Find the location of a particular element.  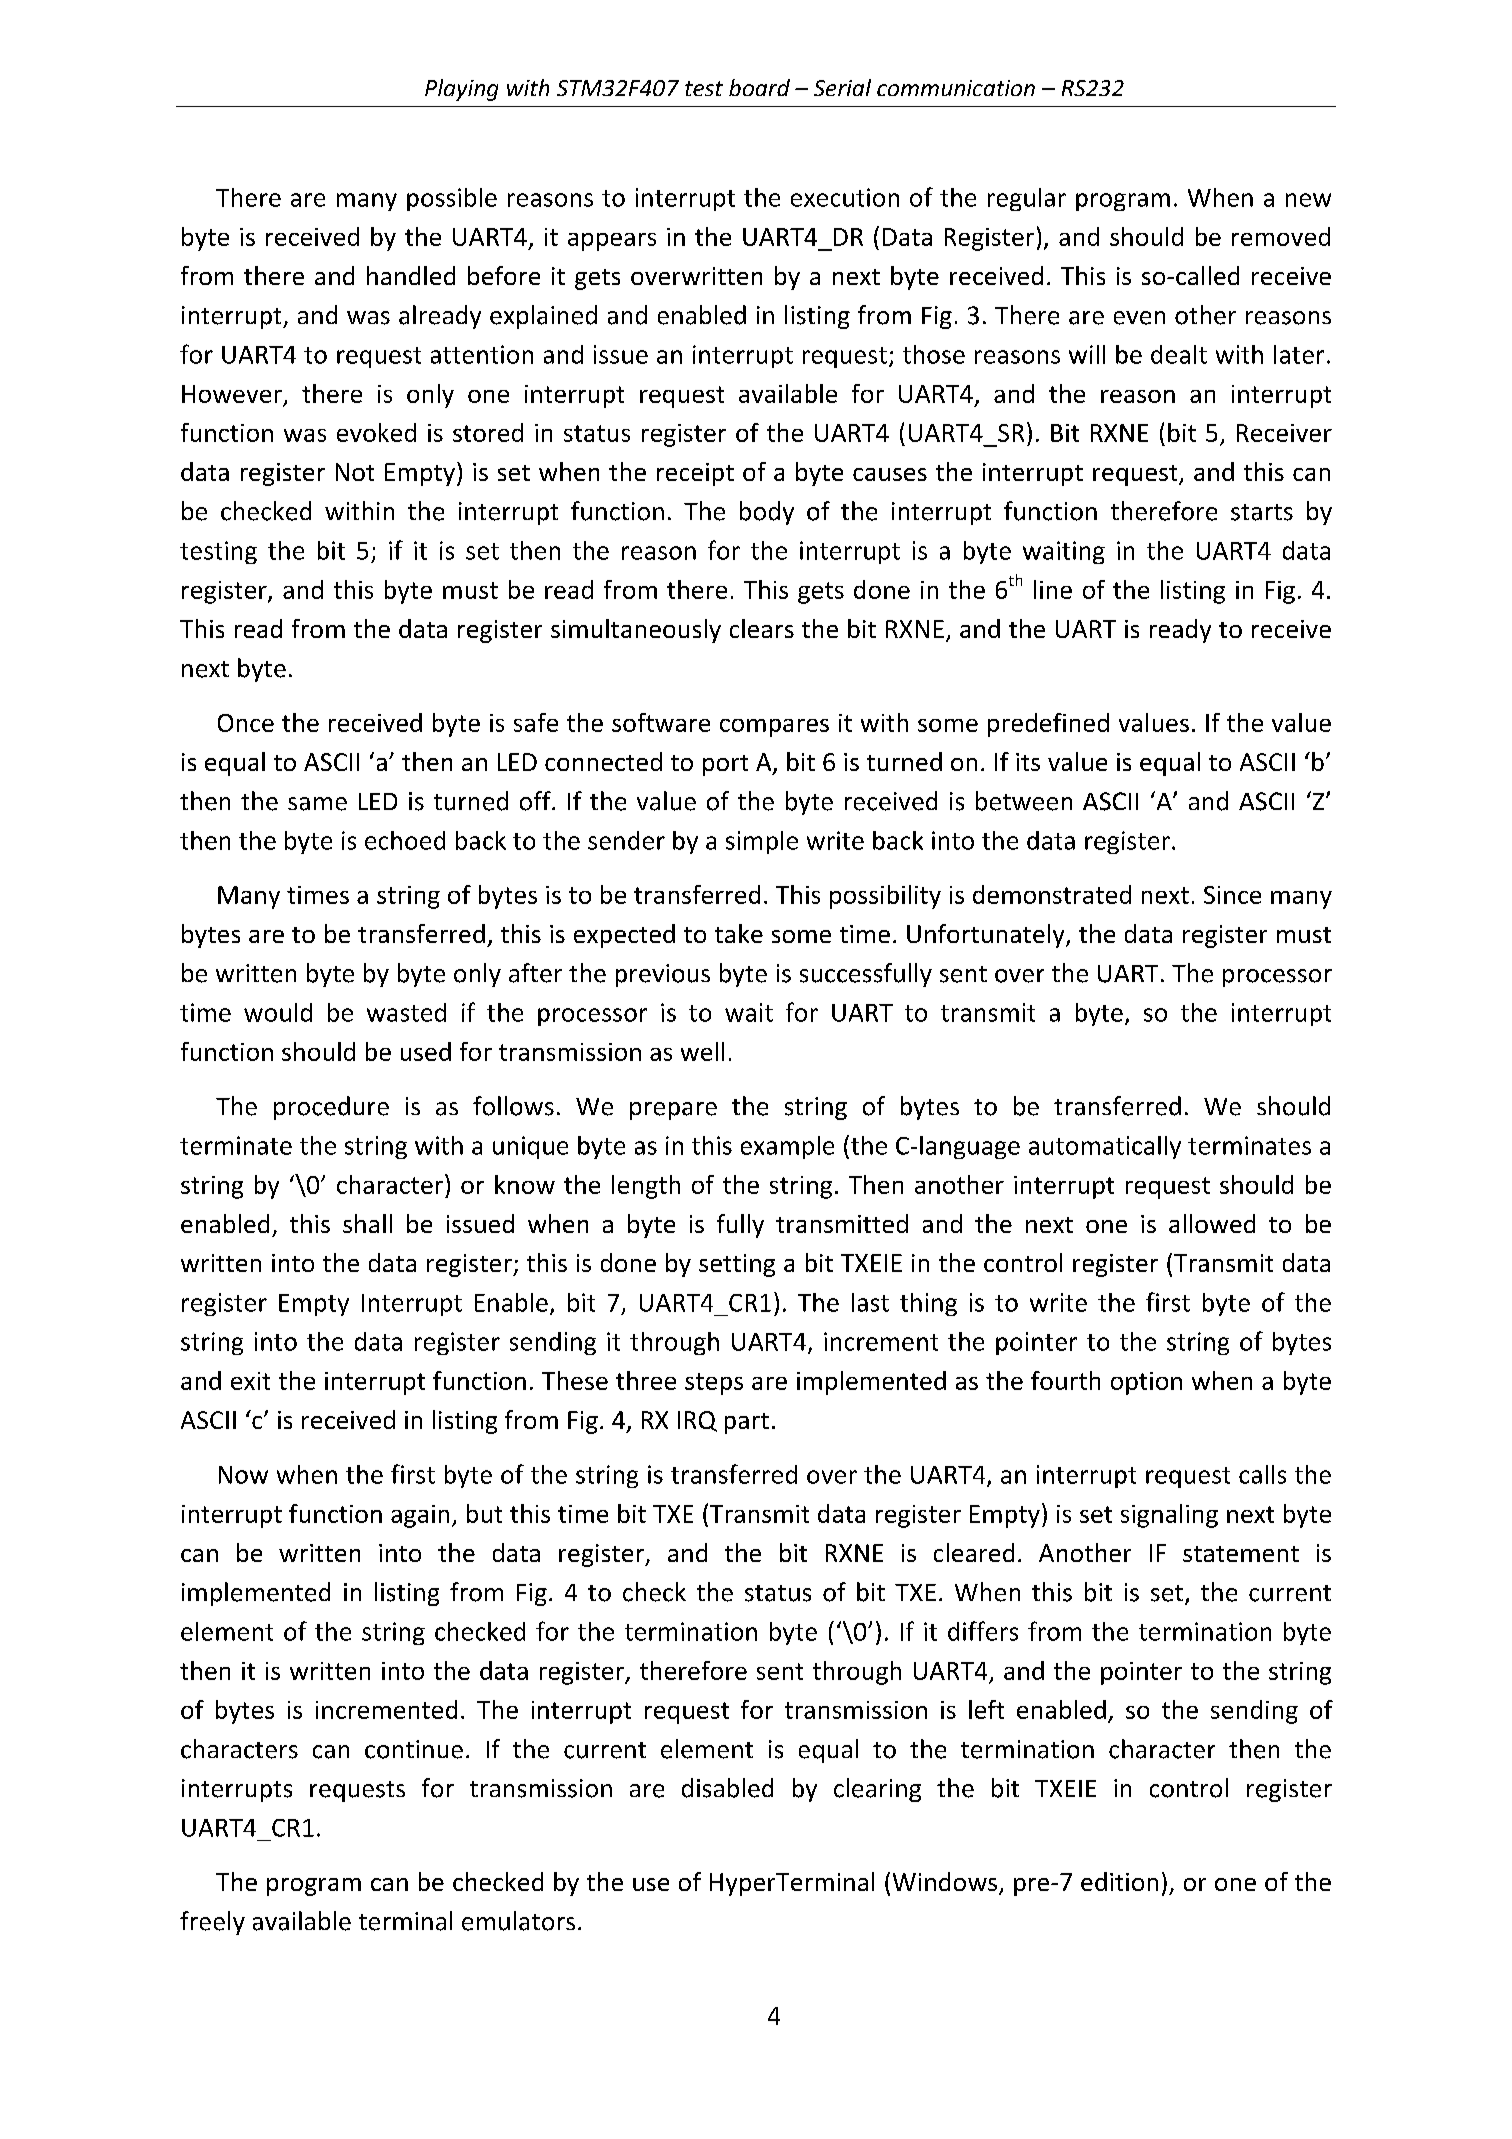

allowed is located at coordinates (1212, 1223).
